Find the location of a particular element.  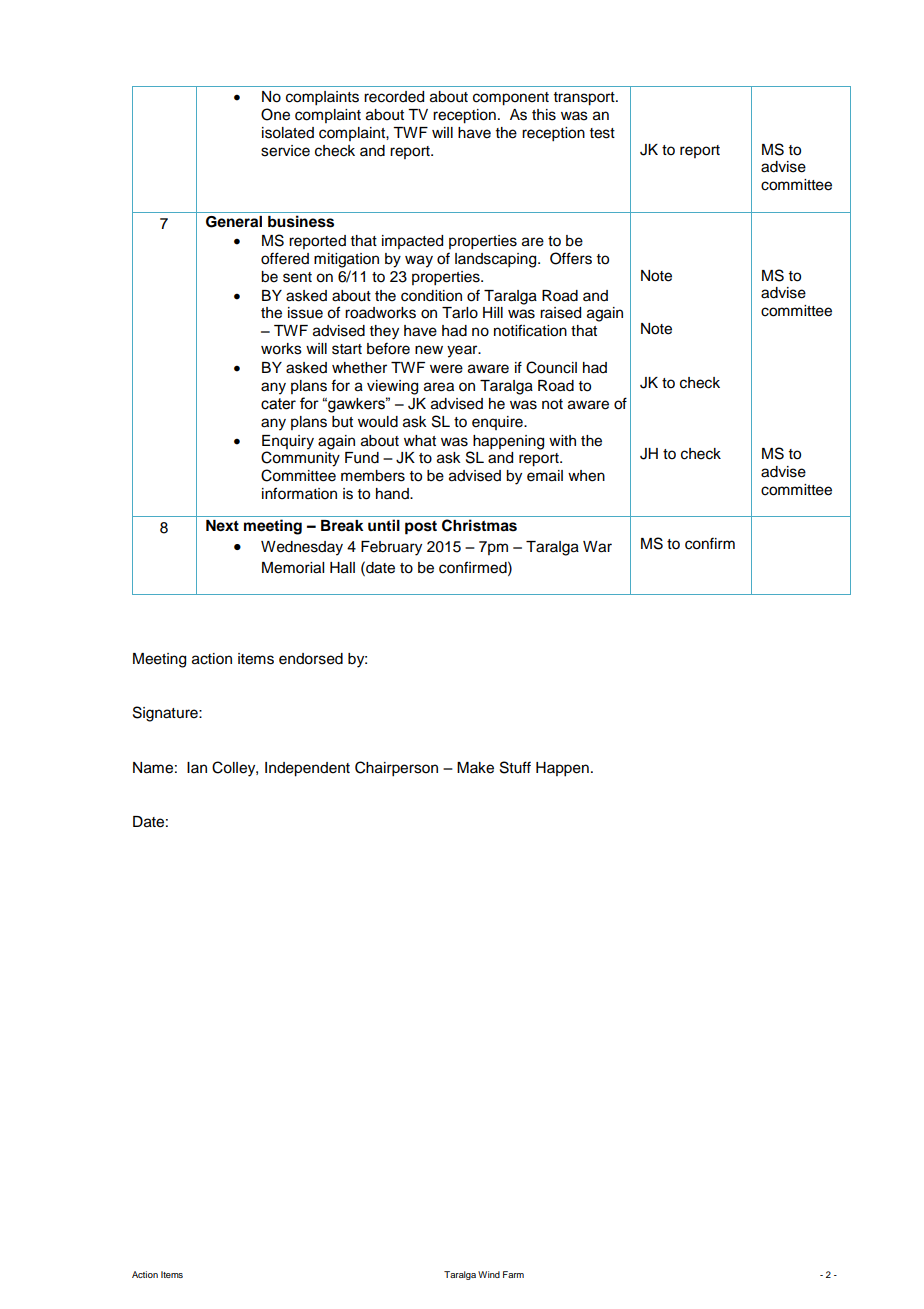

recorded is located at coordinates (394, 97).
